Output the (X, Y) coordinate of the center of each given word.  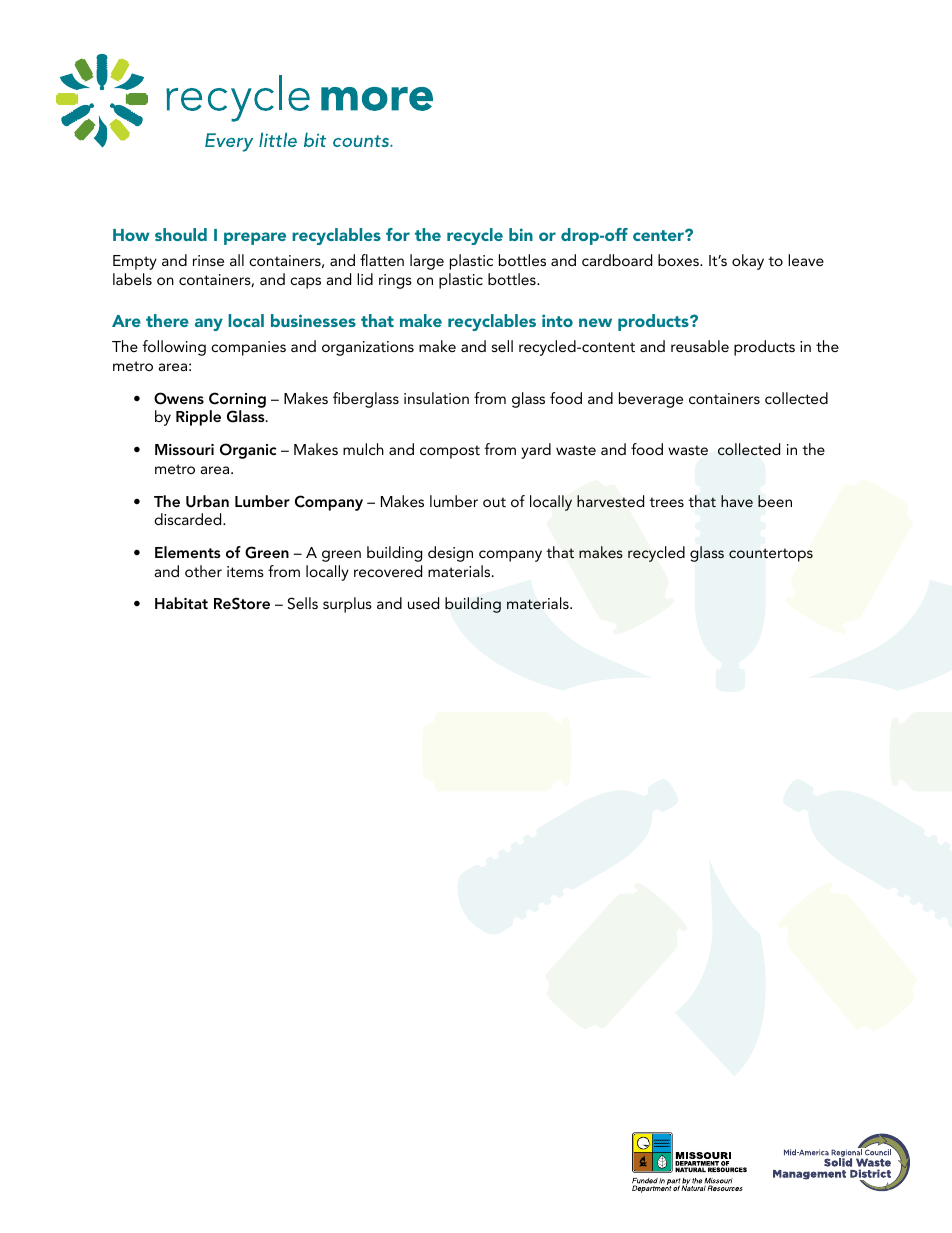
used (423, 603)
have (737, 501)
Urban (207, 501)
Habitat (181, 603)
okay (748, 262)
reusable (700, 346)
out (494, 502)
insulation (436, 398)
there (167, 320)
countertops (771, 555)
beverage (651, 400)
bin (521, 234)
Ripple (198, 418)
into (557, 320)
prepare (255, 238)
